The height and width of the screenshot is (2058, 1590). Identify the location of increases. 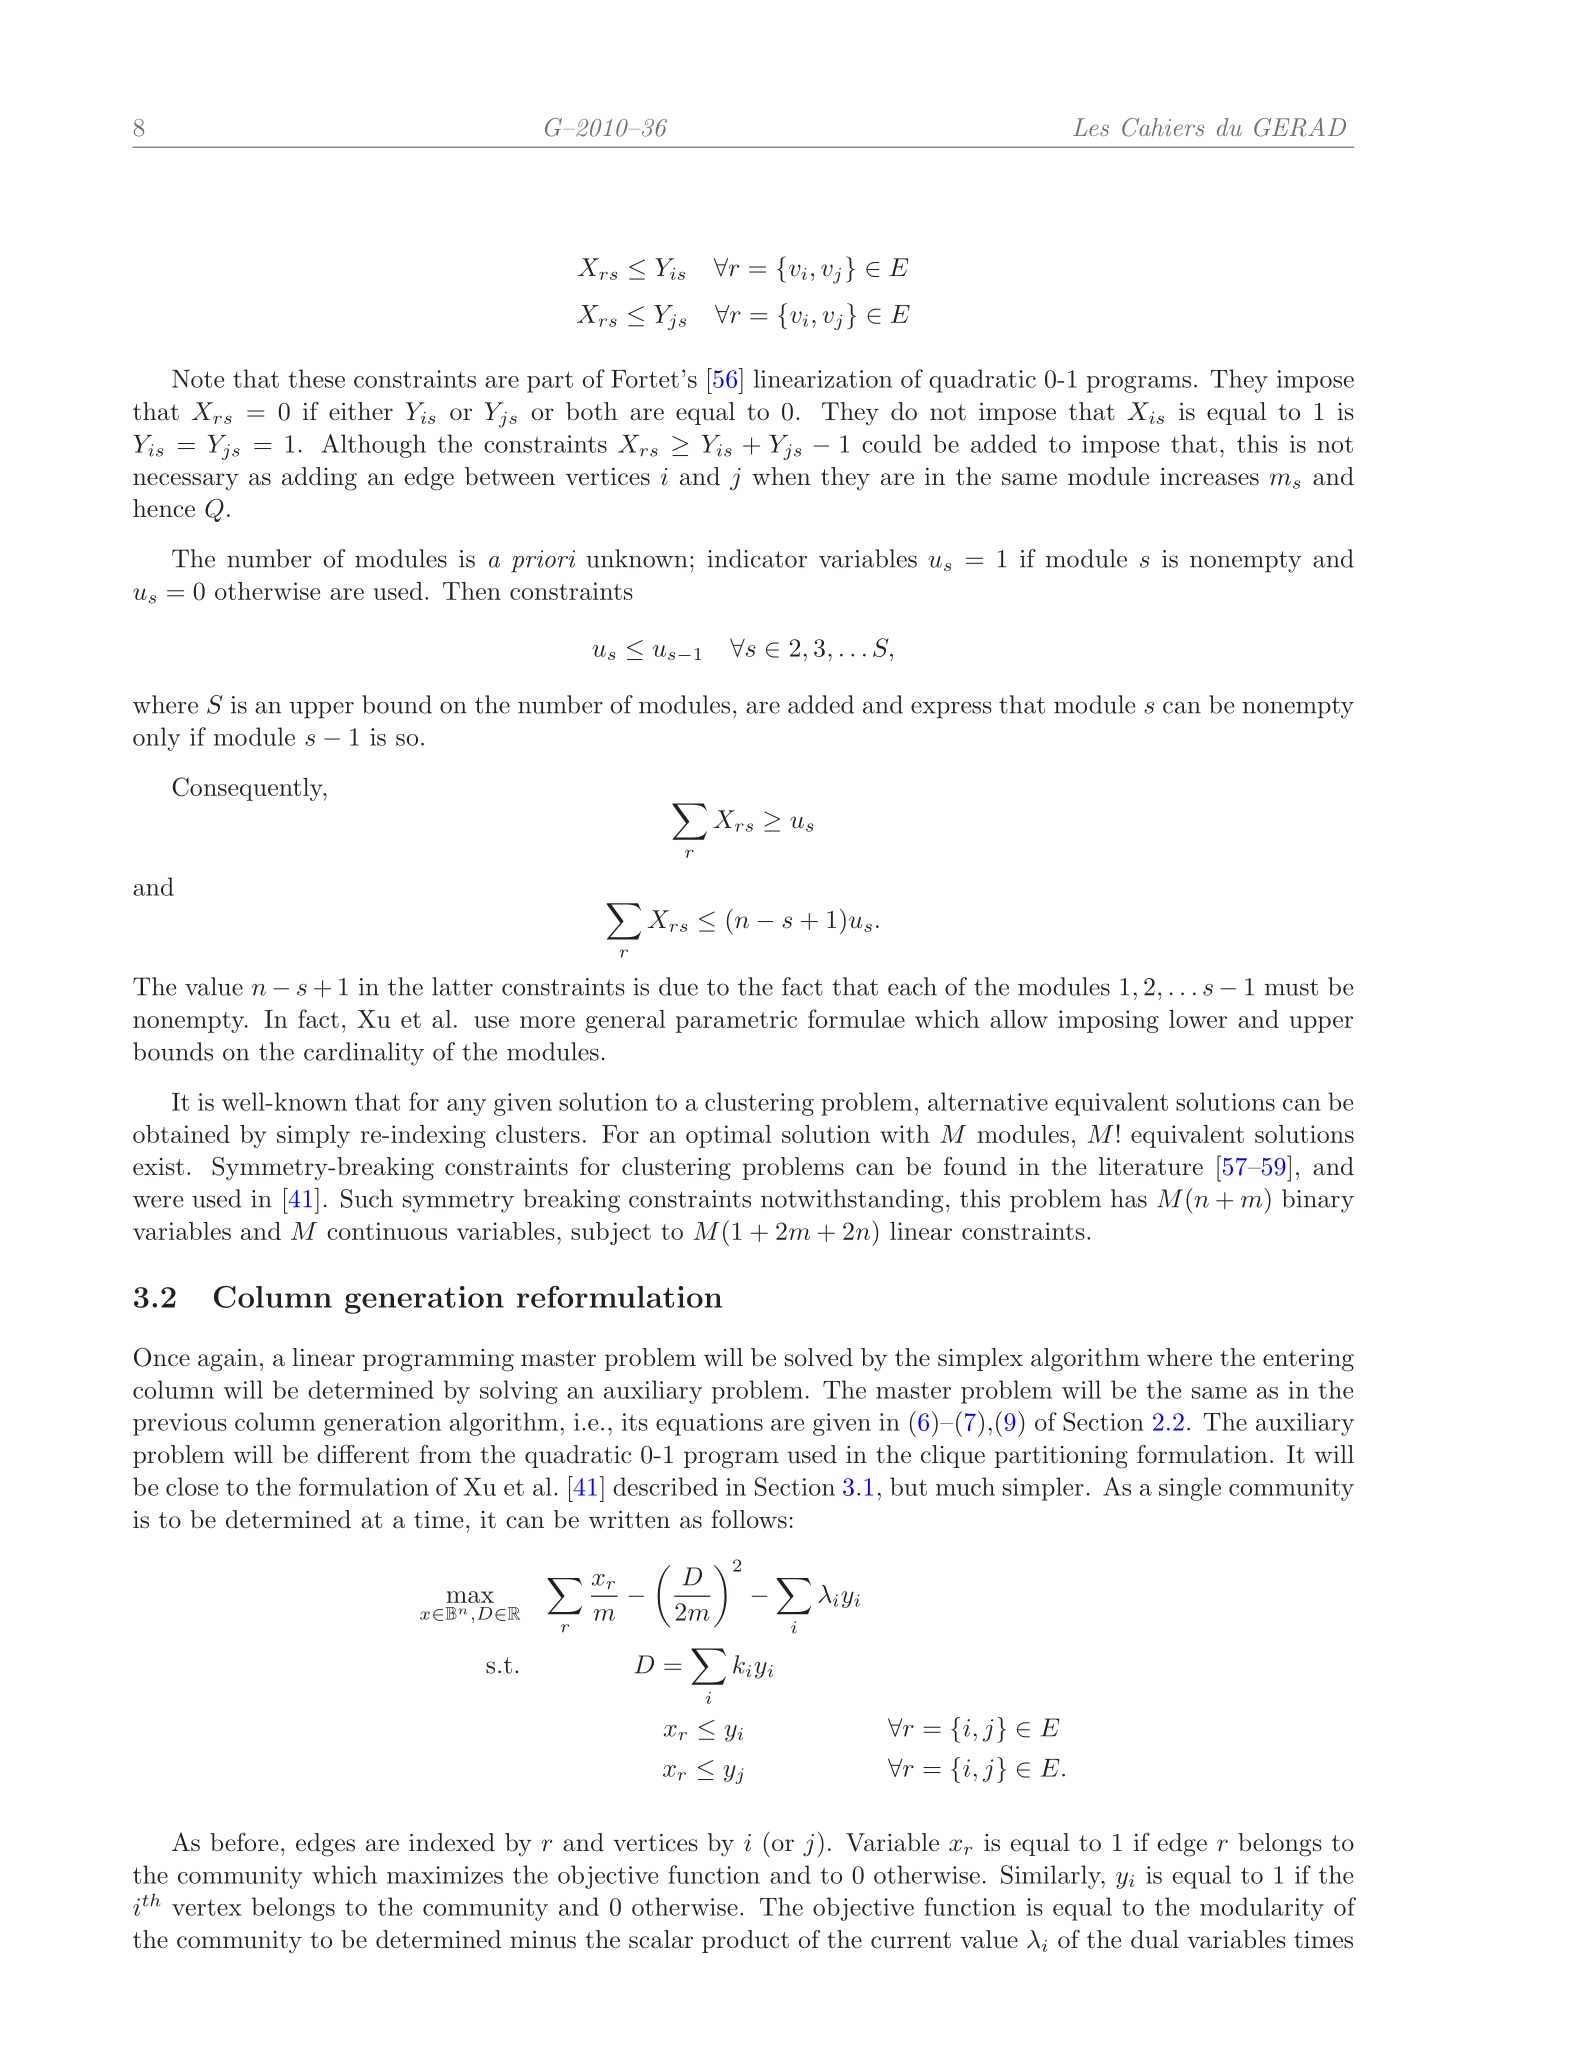
(1209, 477).
